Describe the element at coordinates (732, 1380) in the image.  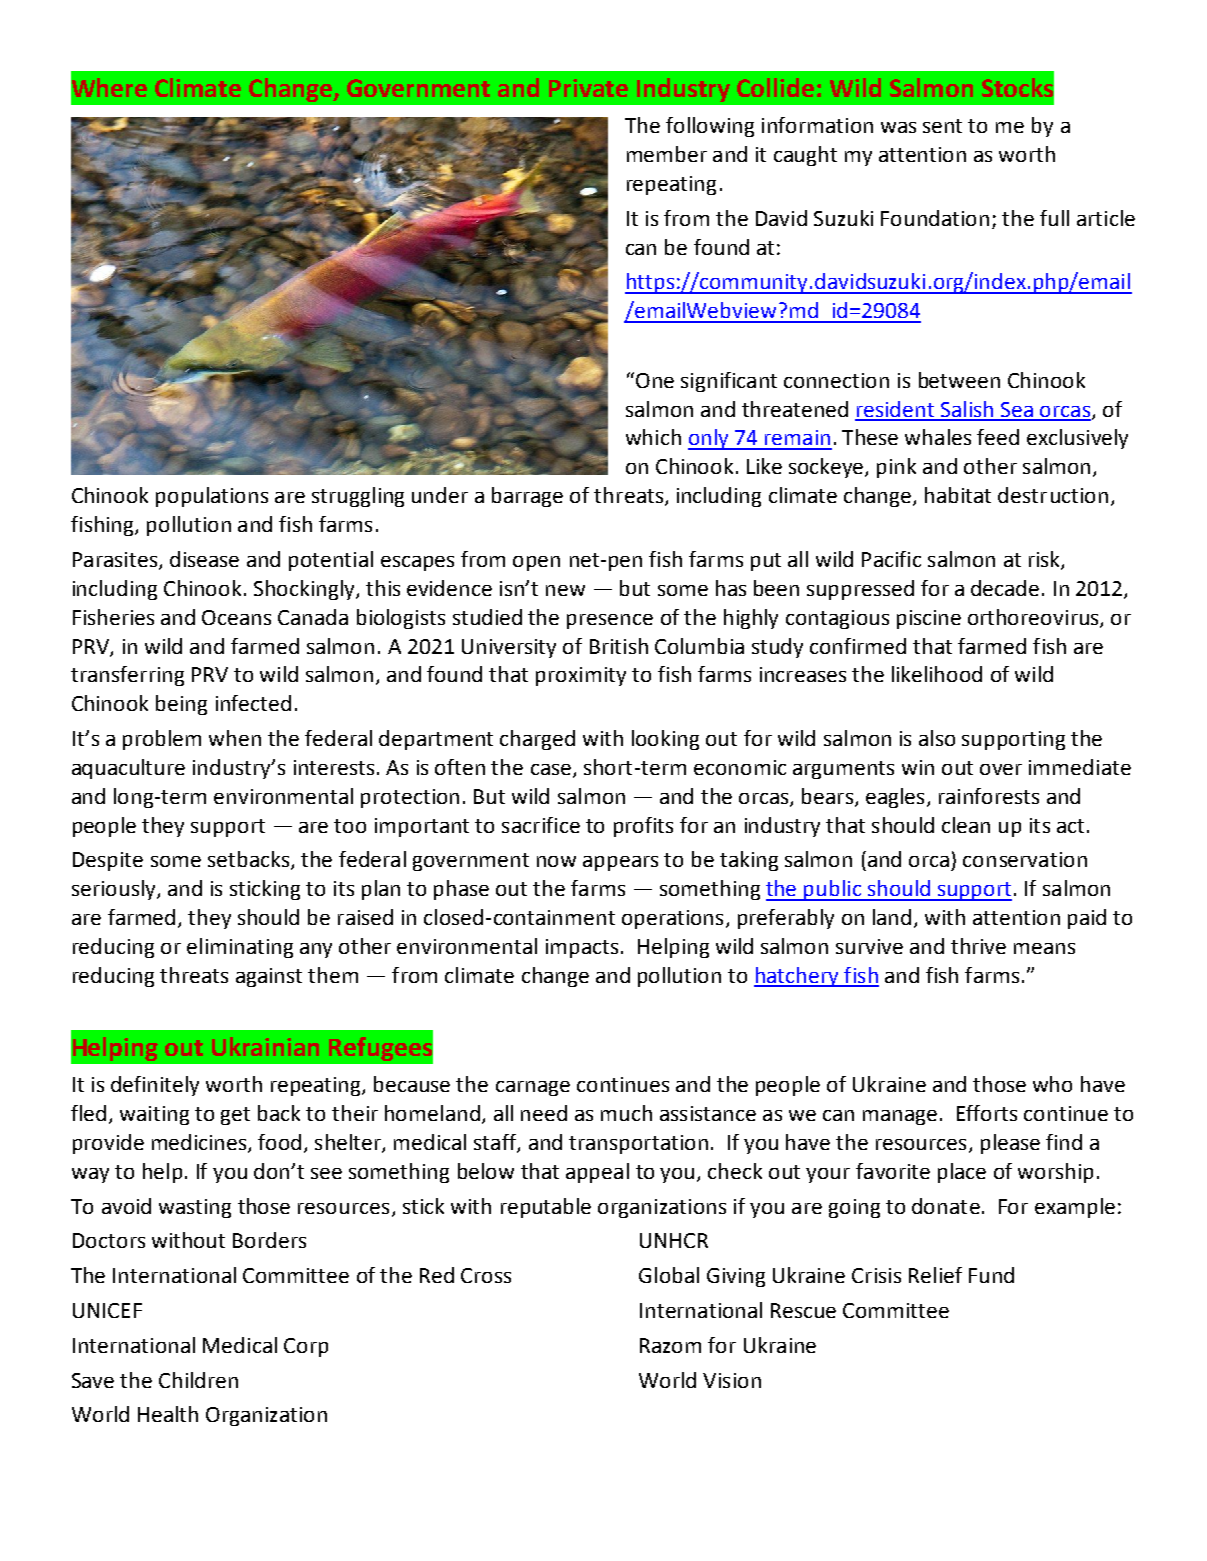
I see `Vision` at that location.
